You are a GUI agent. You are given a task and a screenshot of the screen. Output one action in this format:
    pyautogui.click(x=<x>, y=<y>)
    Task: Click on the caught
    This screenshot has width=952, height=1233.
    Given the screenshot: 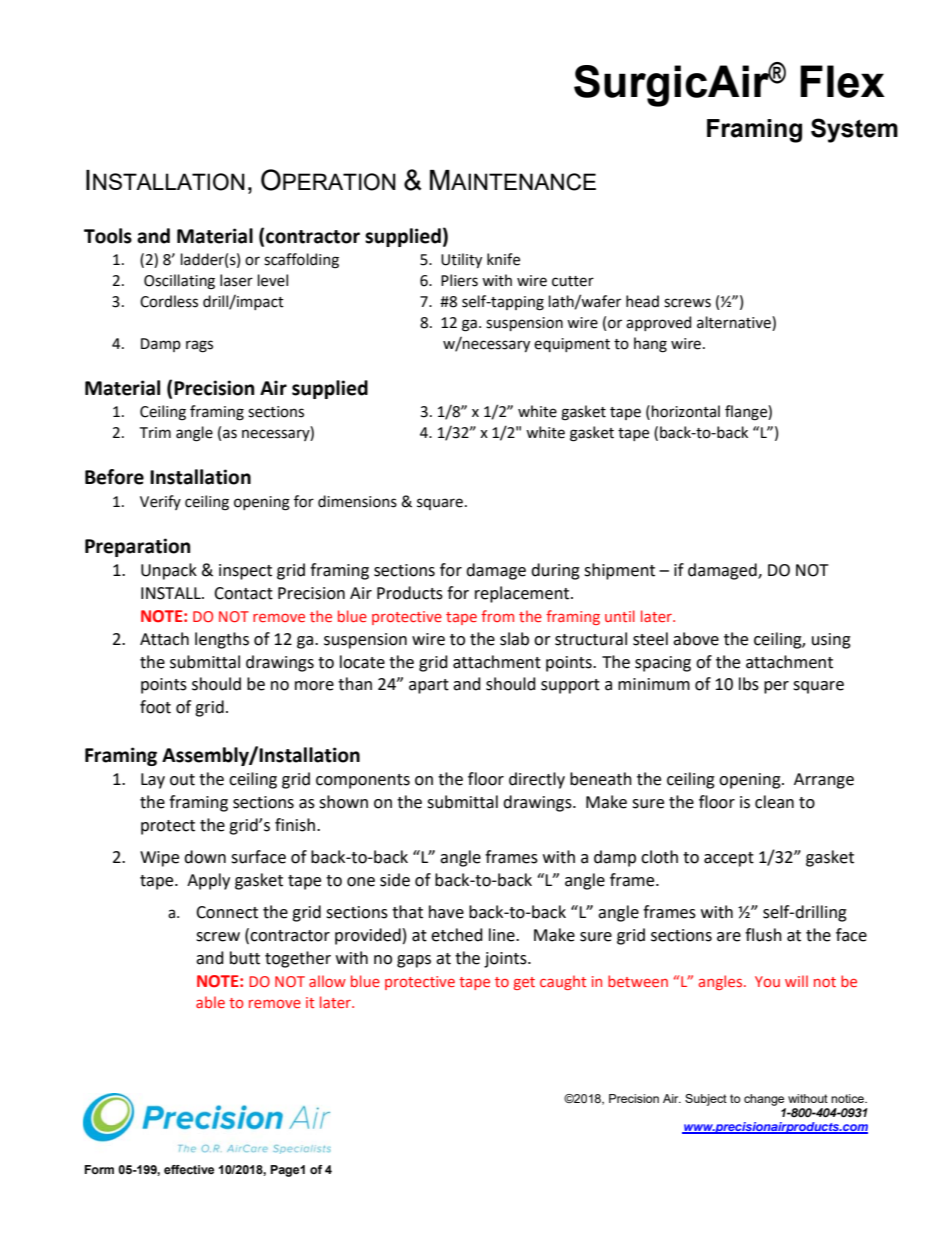 What is the action you would take?
    pyautogui.click(x=563, y=982)
